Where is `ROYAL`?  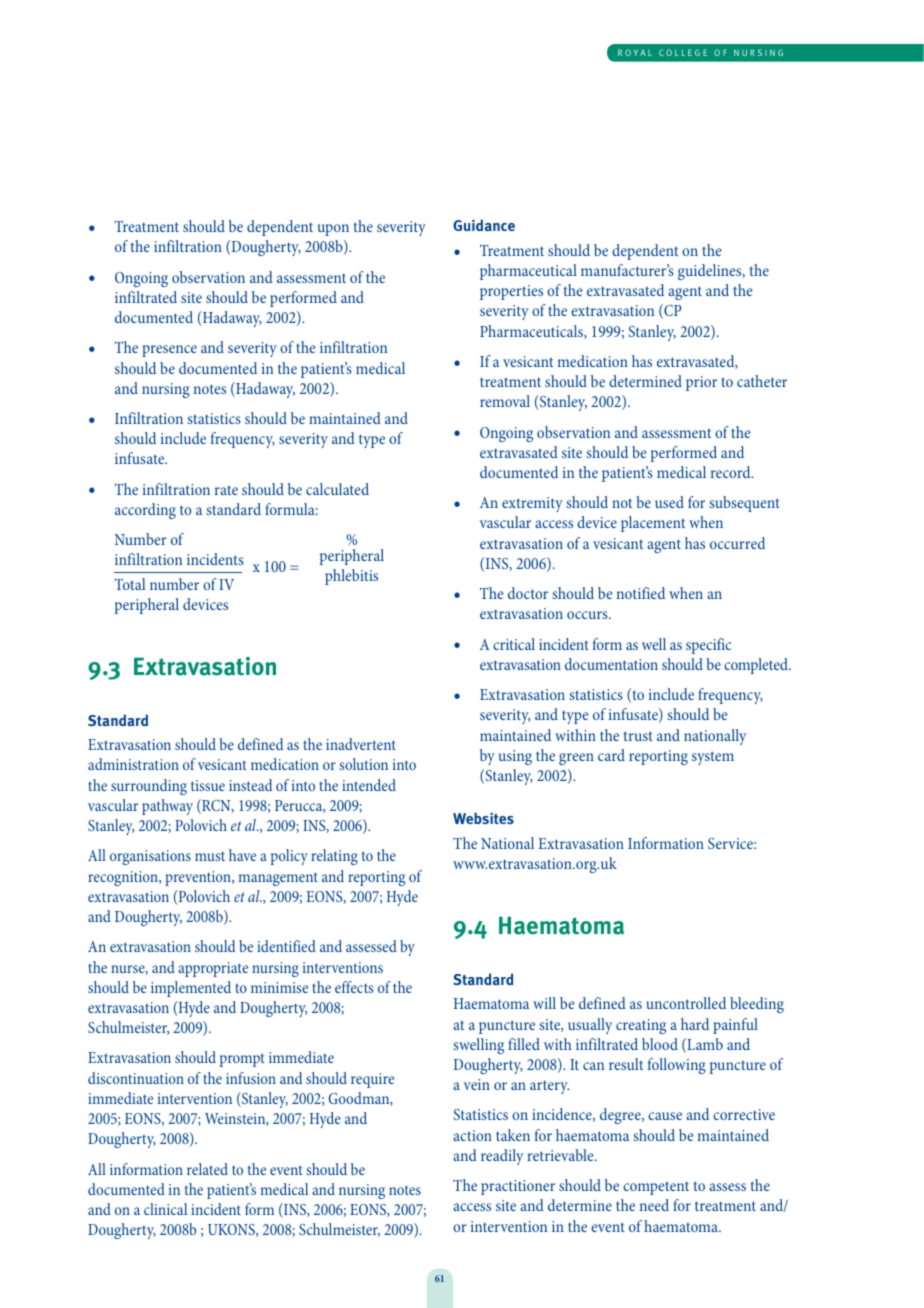 ROYAL is located at coordinates (635, 52).
